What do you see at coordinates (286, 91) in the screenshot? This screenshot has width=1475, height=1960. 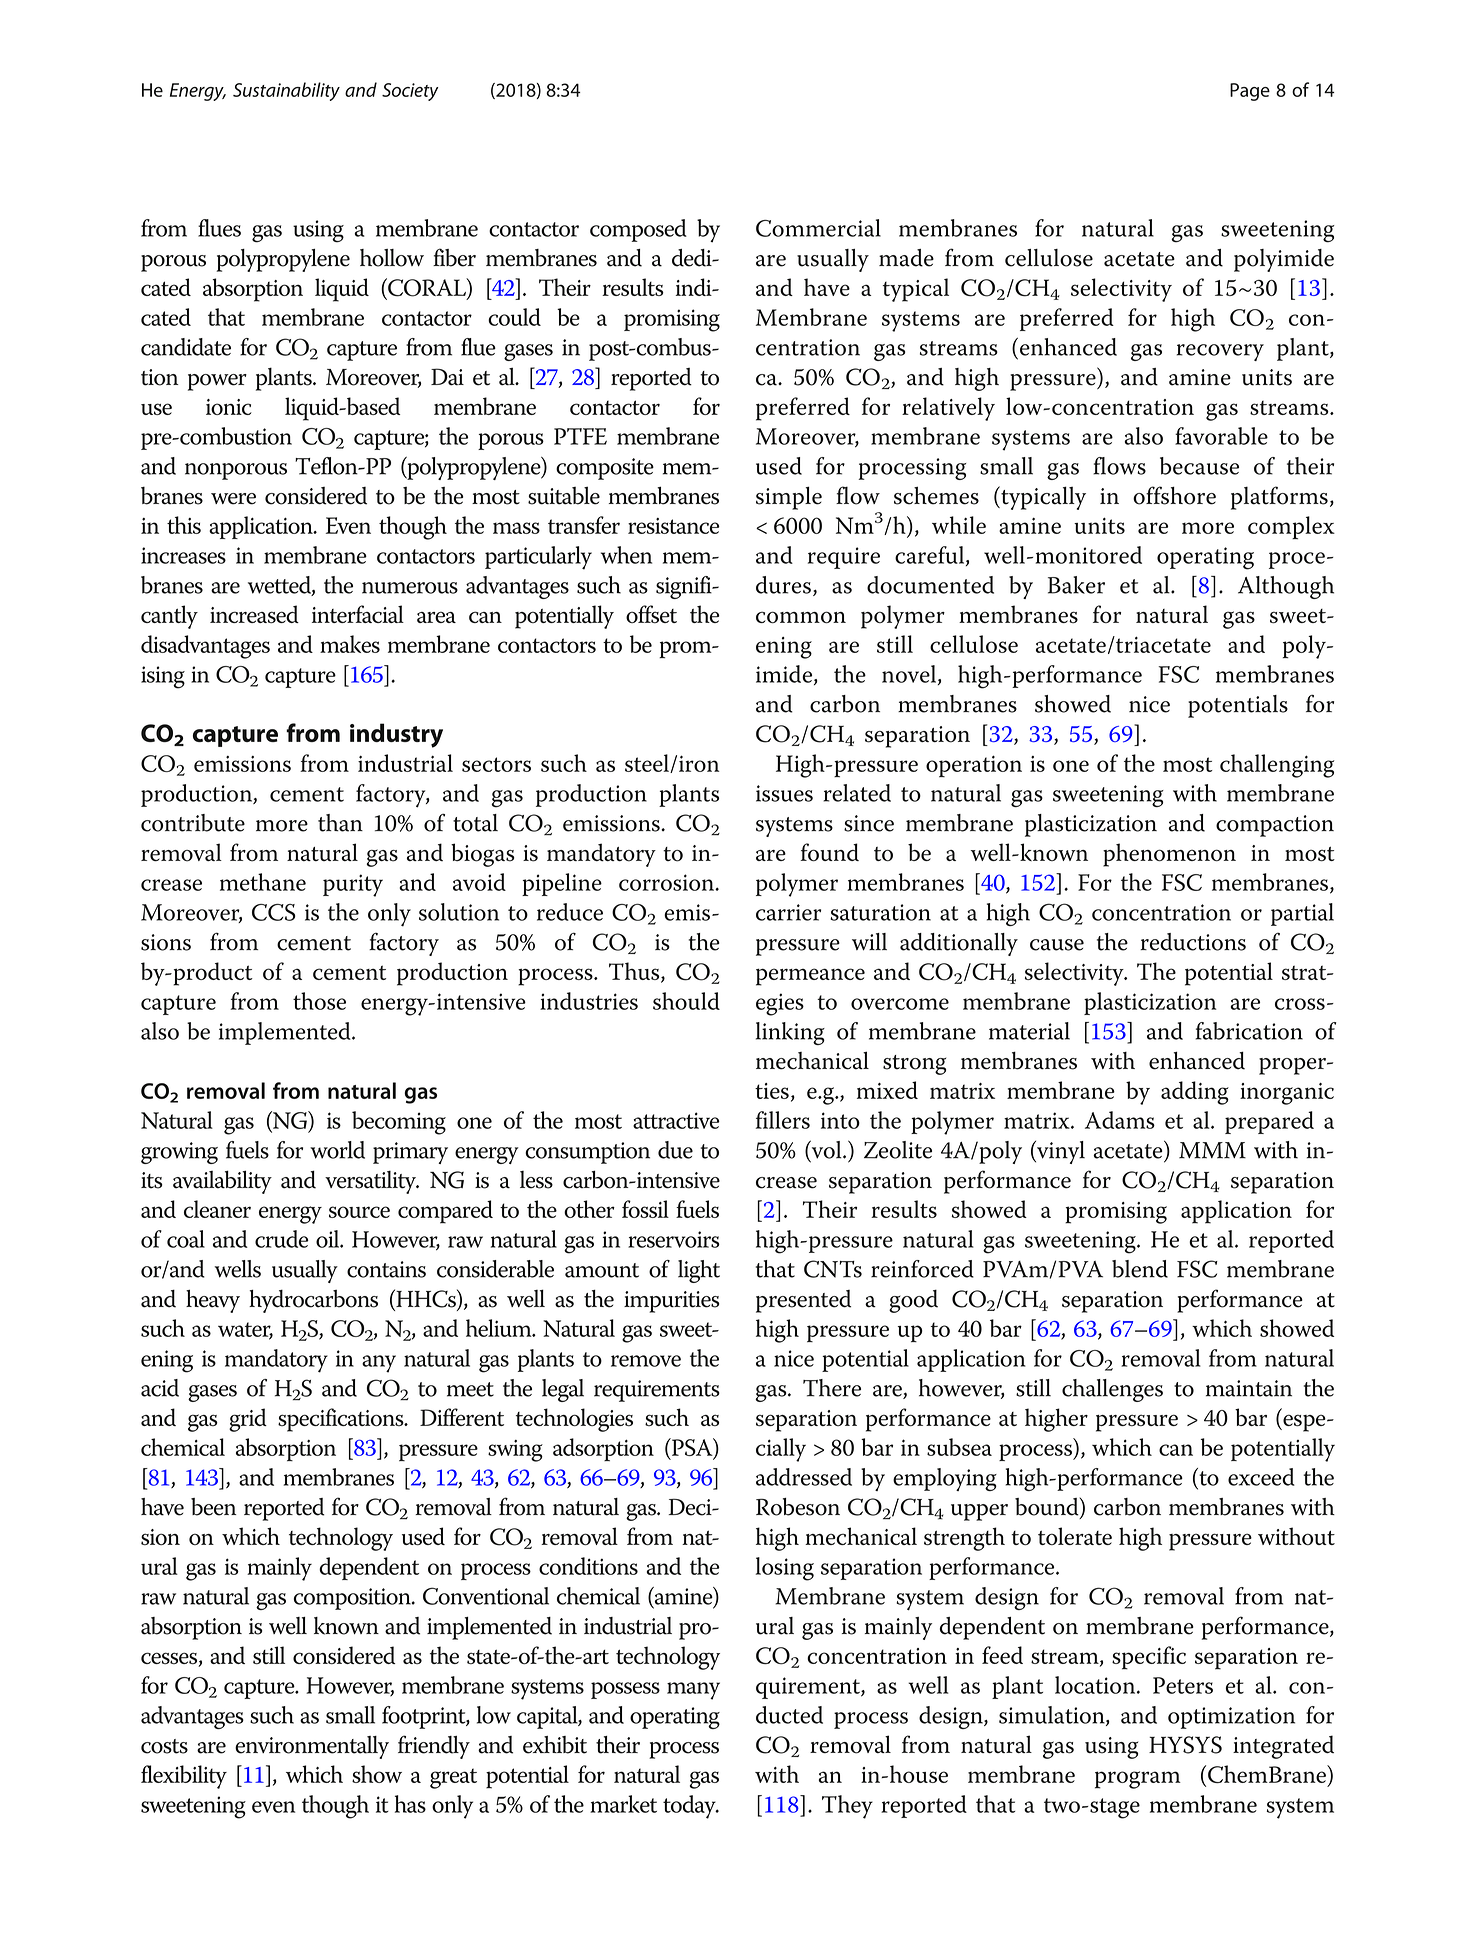 I see `Sustainability` at bounding box center [286, 91].
